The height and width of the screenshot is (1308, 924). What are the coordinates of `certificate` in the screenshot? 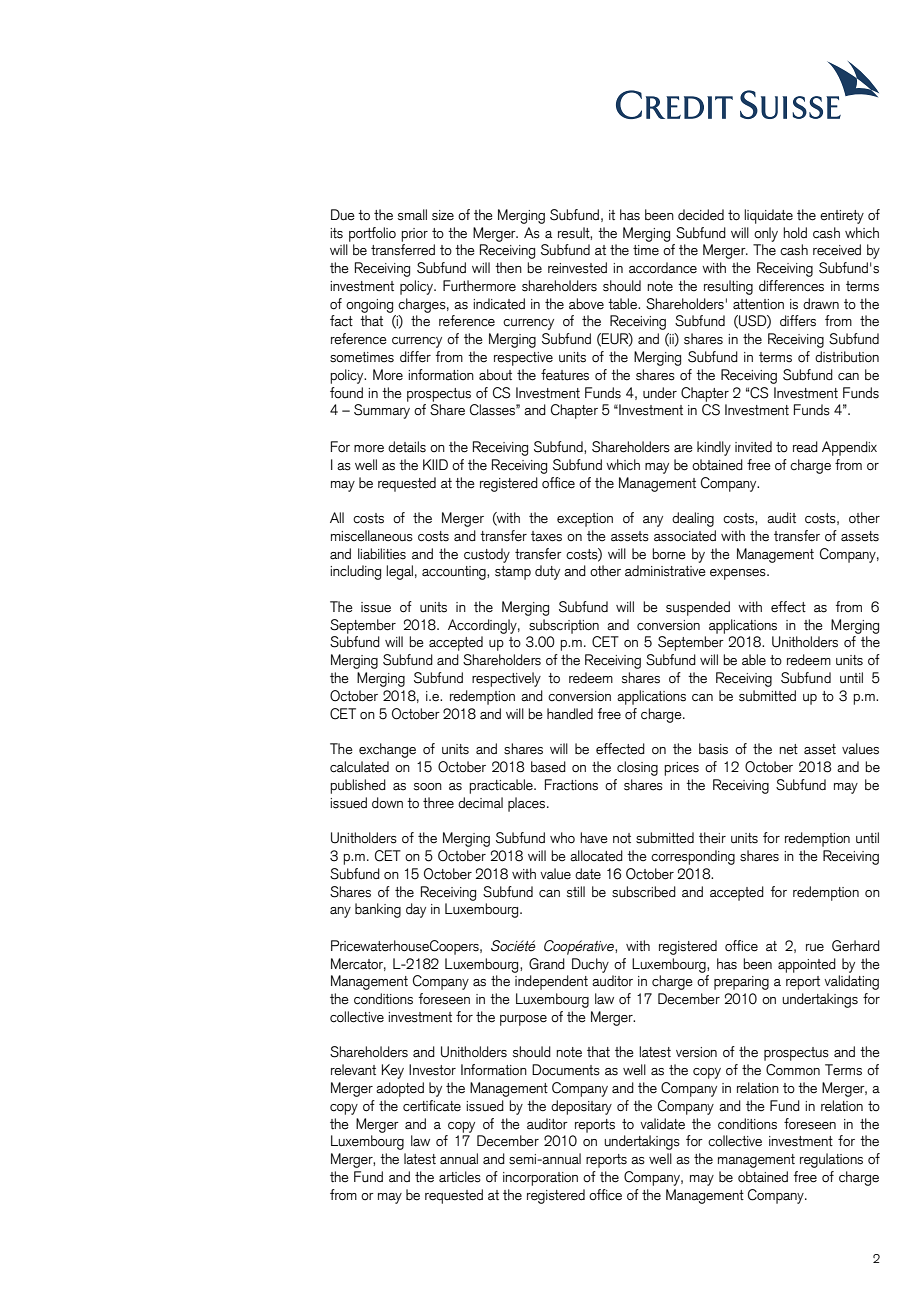 It's located at (432, 1106).
